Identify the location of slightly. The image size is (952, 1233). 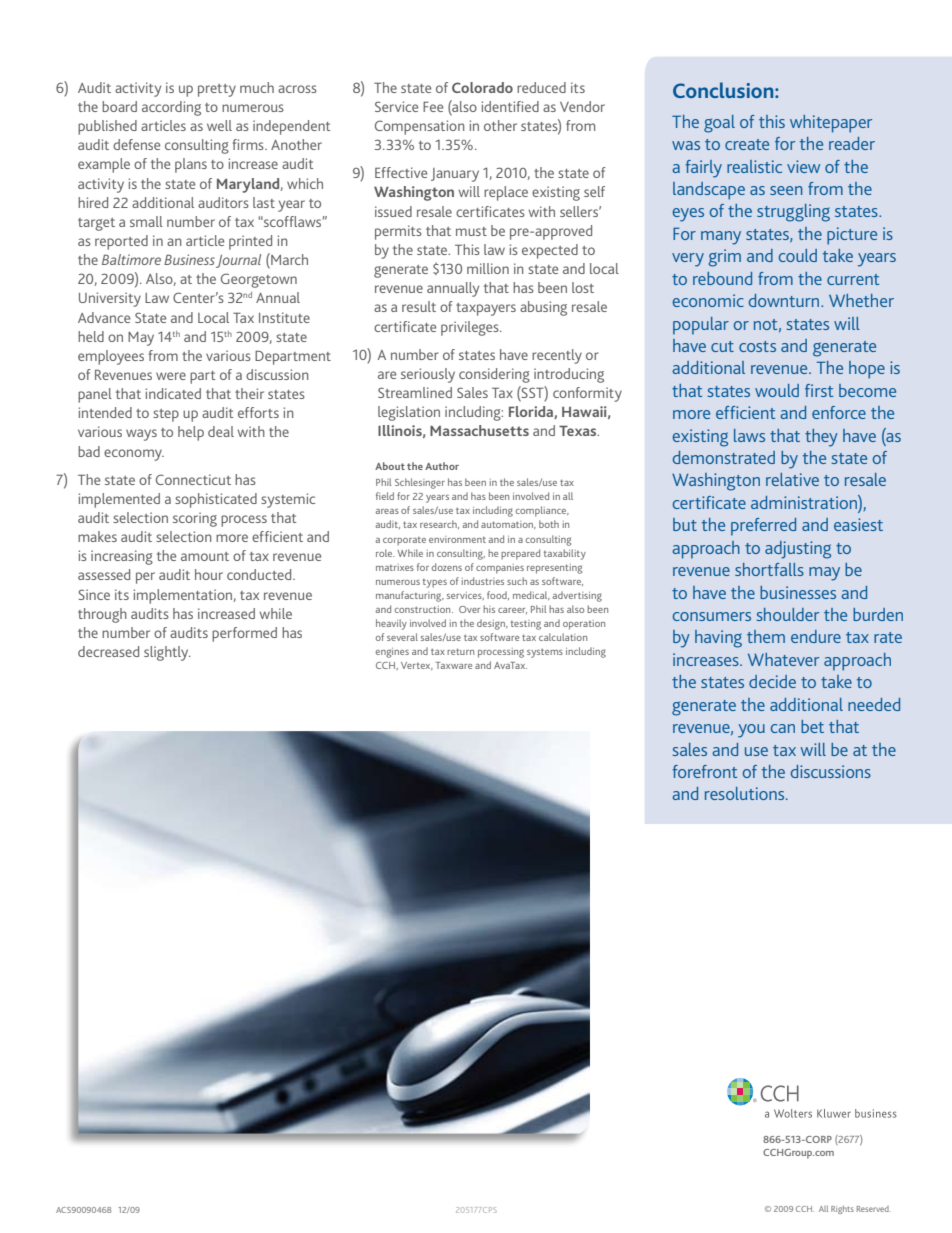
(167, 653).
